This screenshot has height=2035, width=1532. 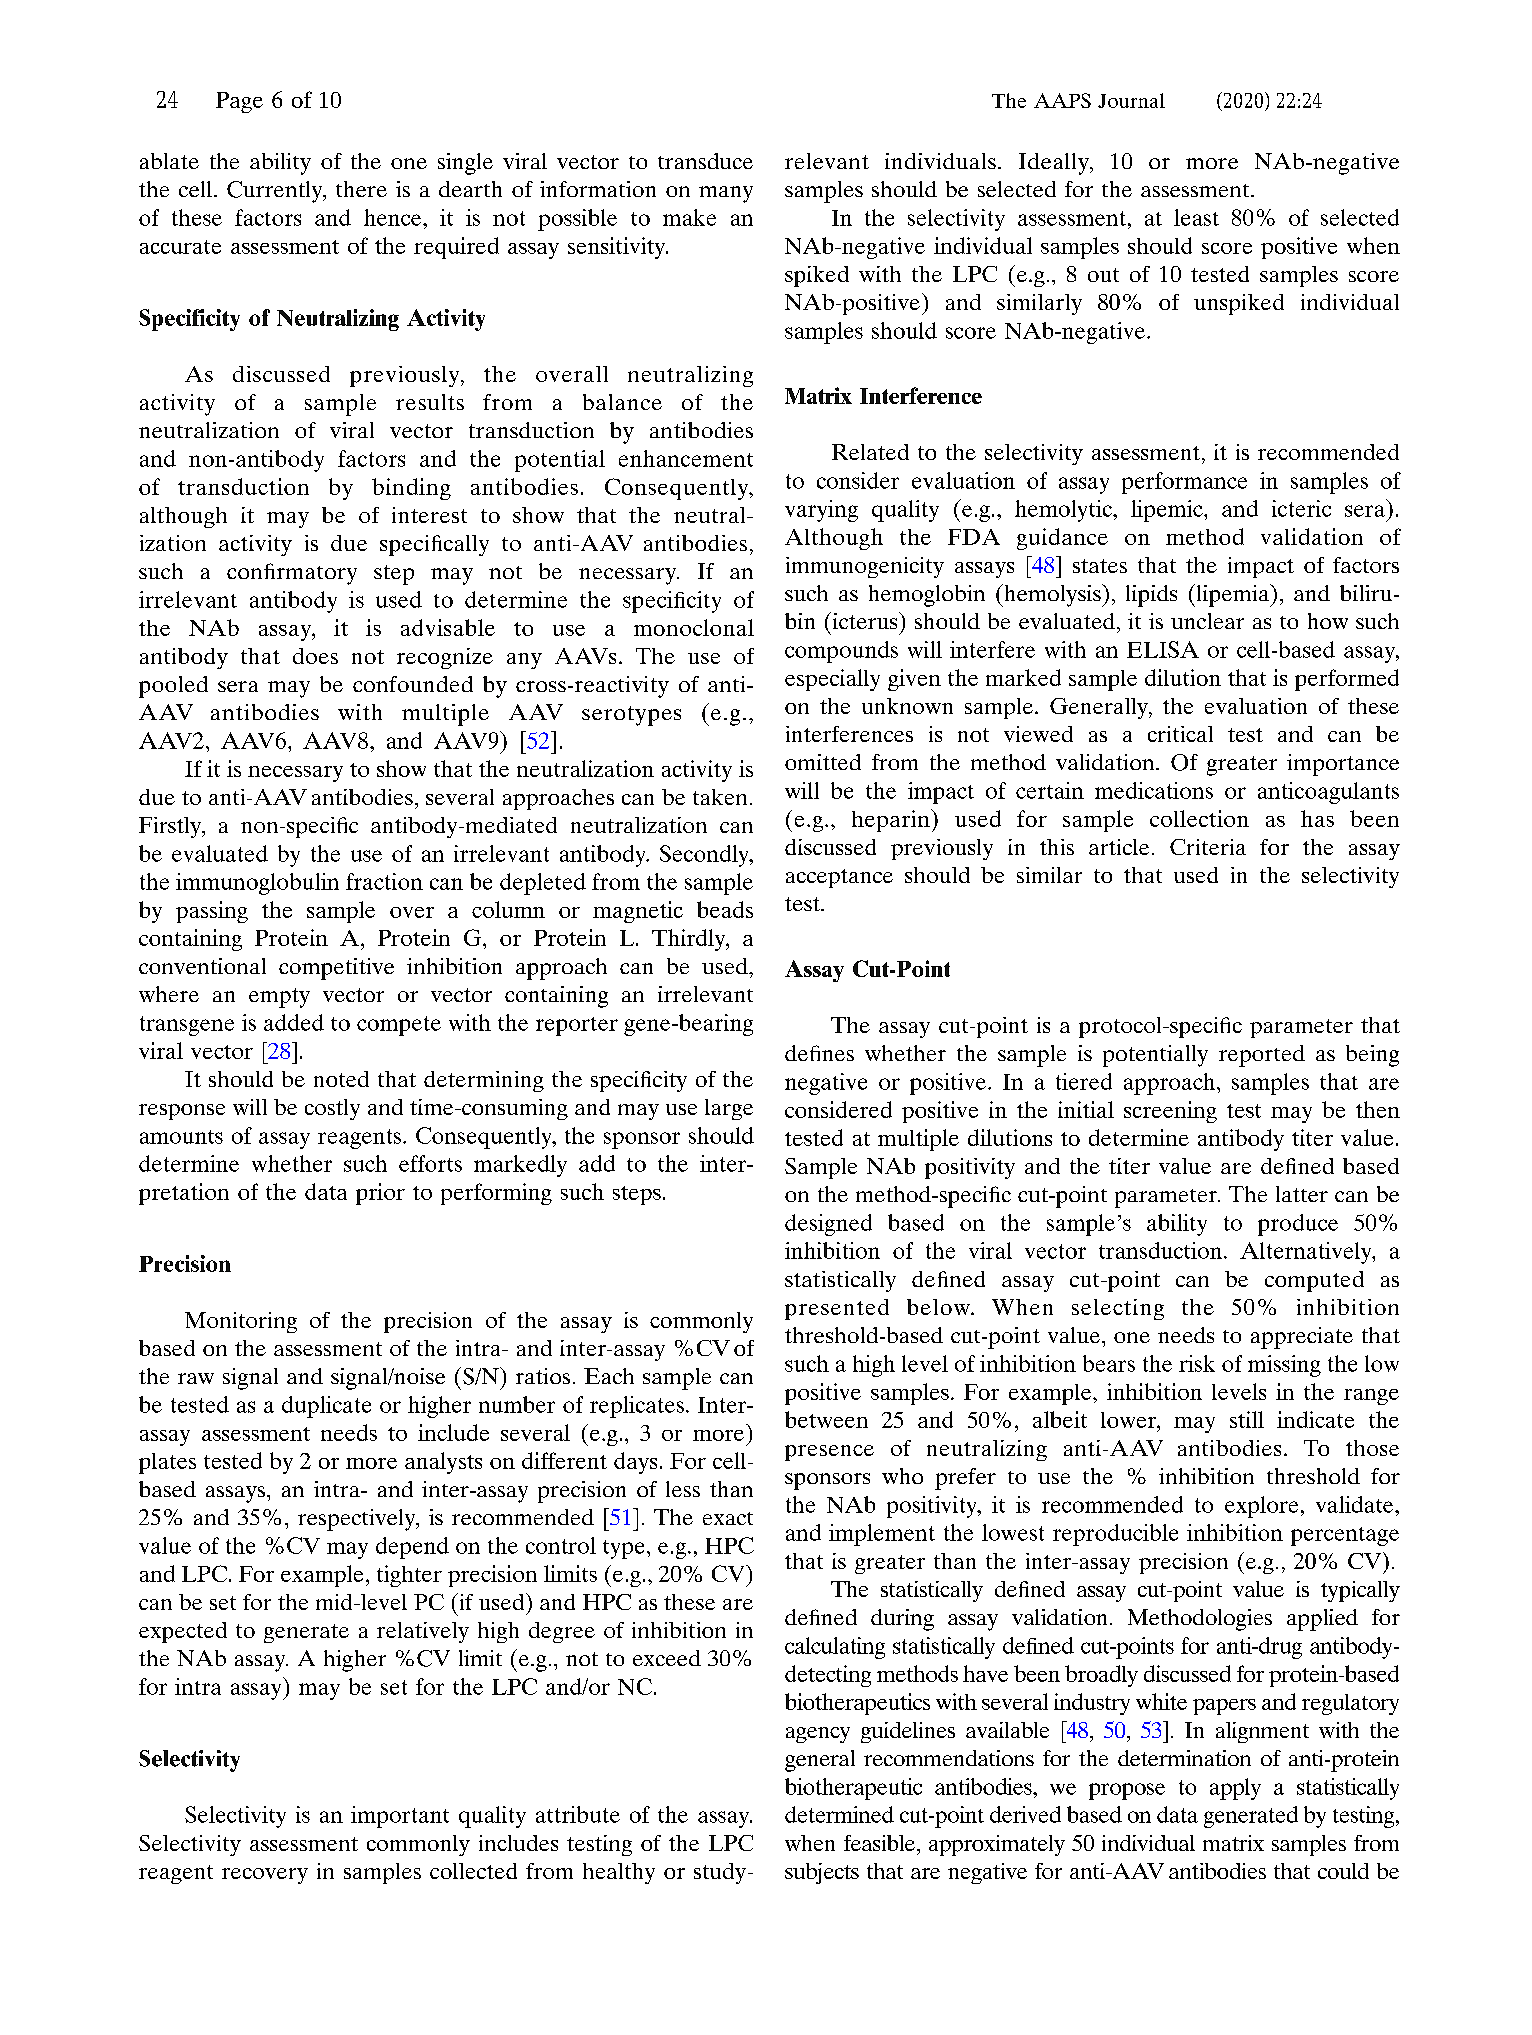 What do you see at coordinates (241, 1322) in the screenshot?
I see `Monitoring` at bounding box center [241, 1322].
